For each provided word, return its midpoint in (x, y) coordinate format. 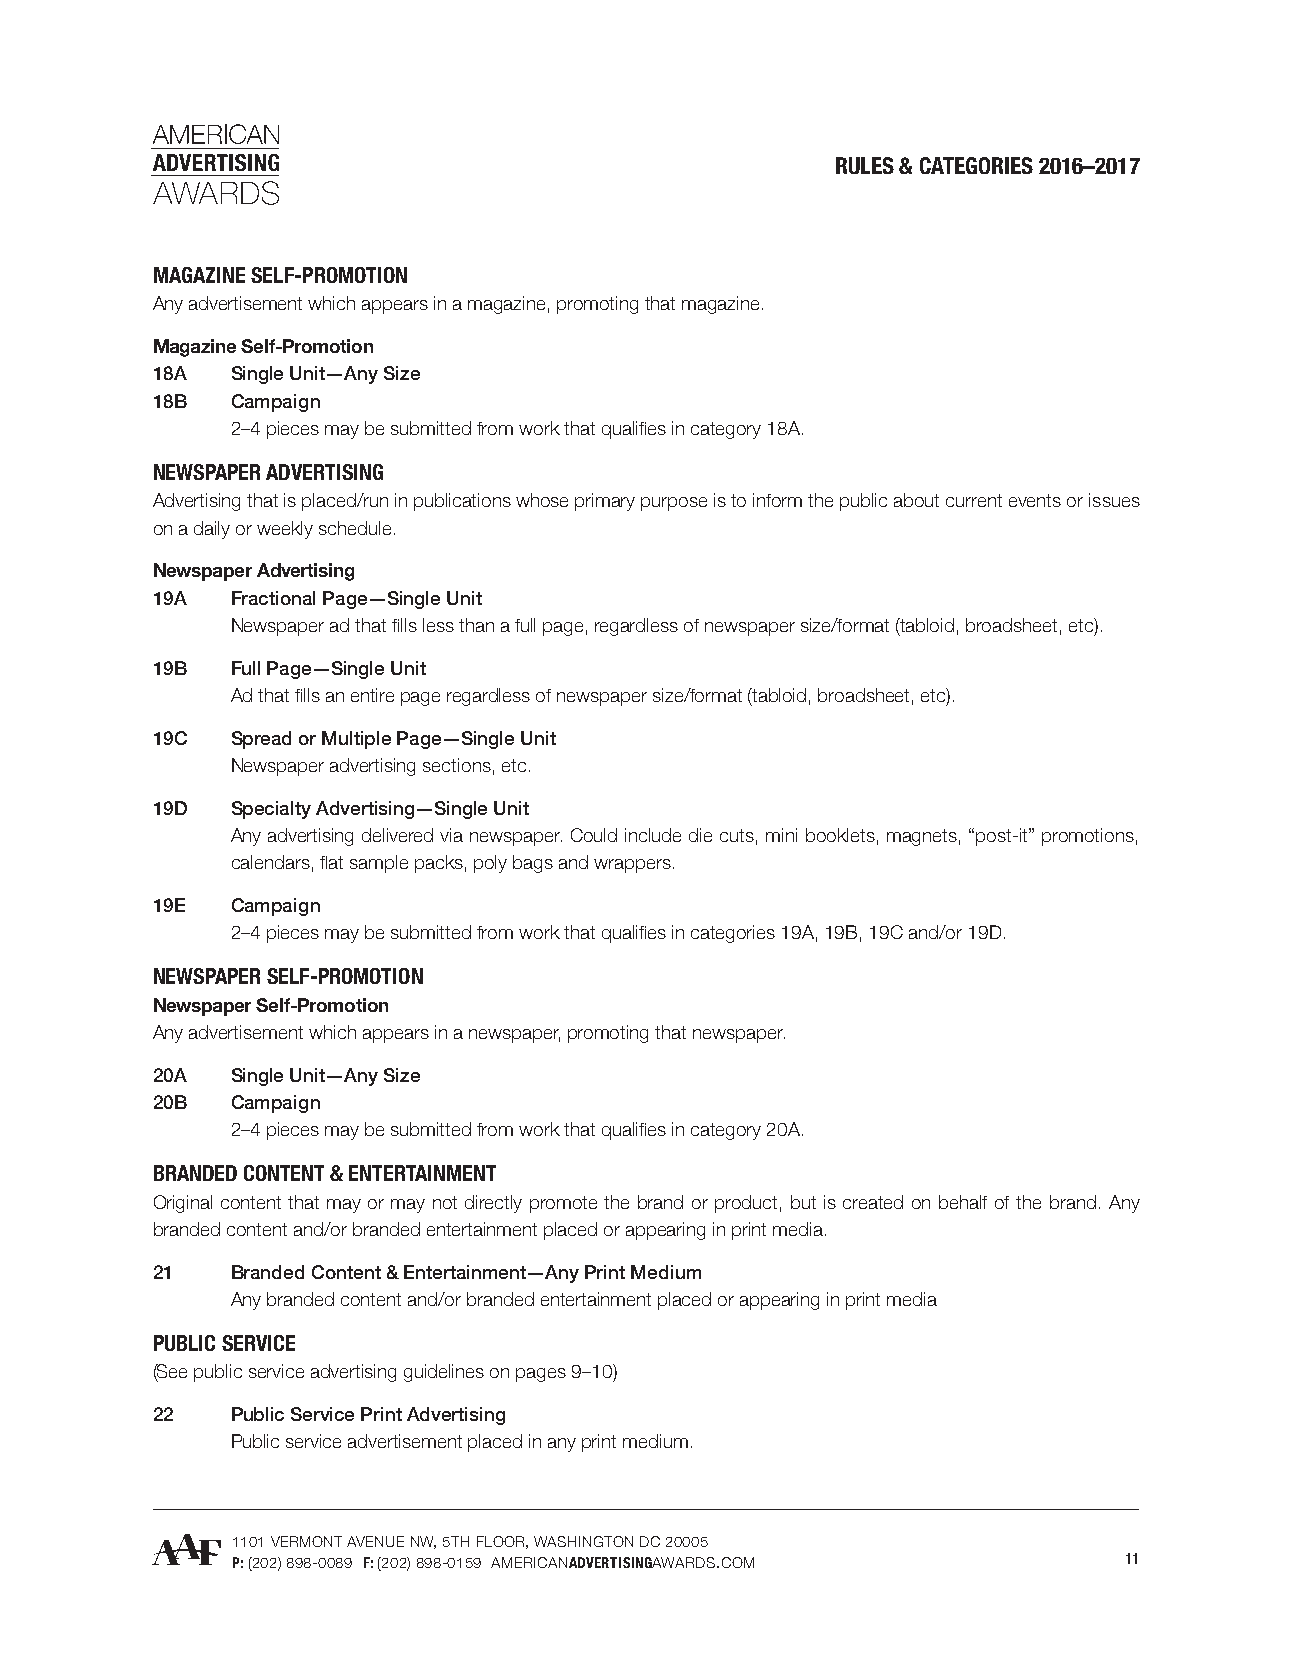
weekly (285, 530)
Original (183, 1204)
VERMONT (306, 1541)
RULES (865, 165)
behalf (963, 1202)
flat (331, 862)
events (1035, 500)
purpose (674, 504)
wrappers (632, 866)
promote (563, 1204)
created (873, 1202)
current (974, 500)
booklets (840, 835)
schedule (355, 528)
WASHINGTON (583, 1541)
